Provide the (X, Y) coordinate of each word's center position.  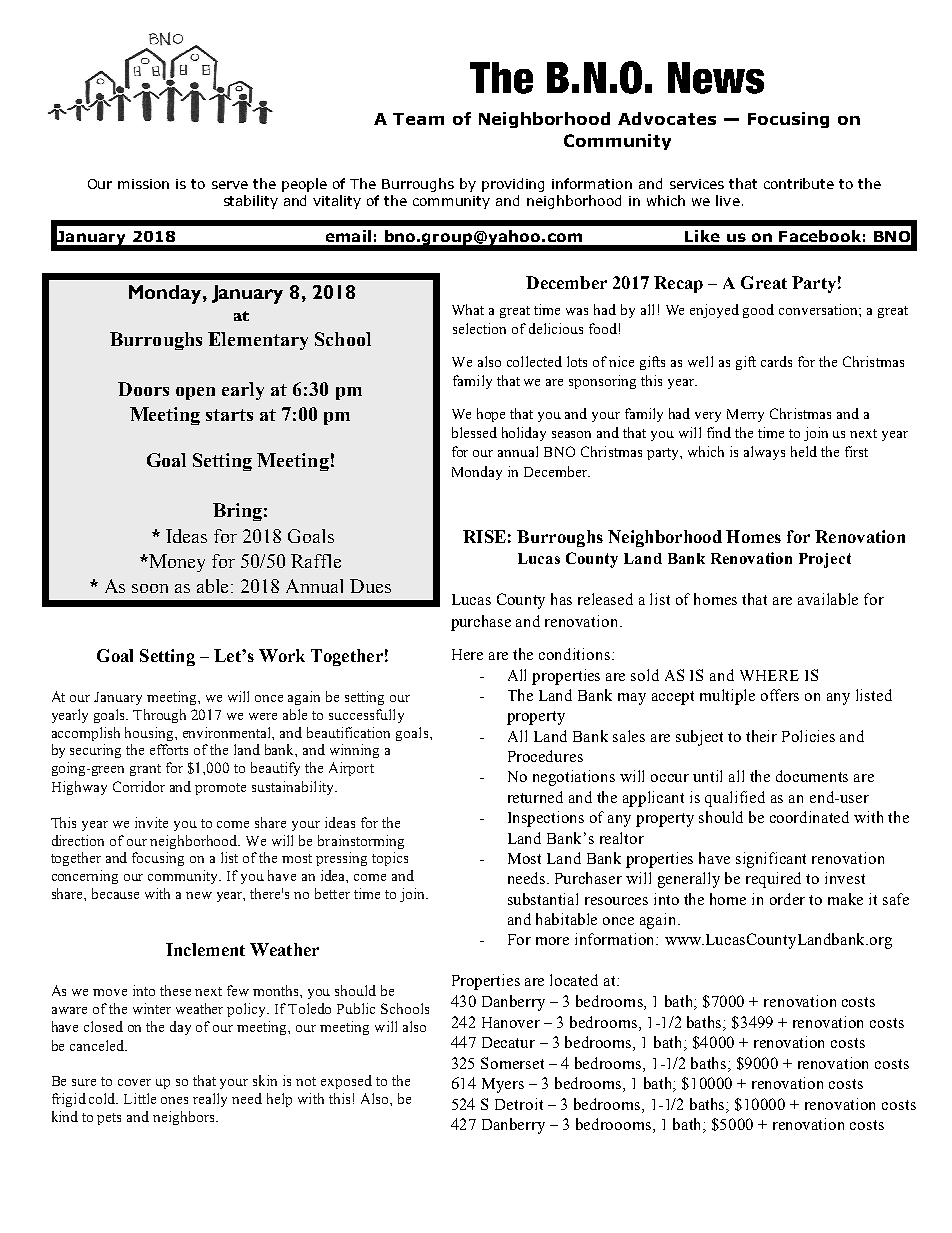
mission (143, 184)
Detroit (519, 1104)
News (716, 78)
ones (174, 1100)
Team (418, 119)
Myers (503, 1085)
